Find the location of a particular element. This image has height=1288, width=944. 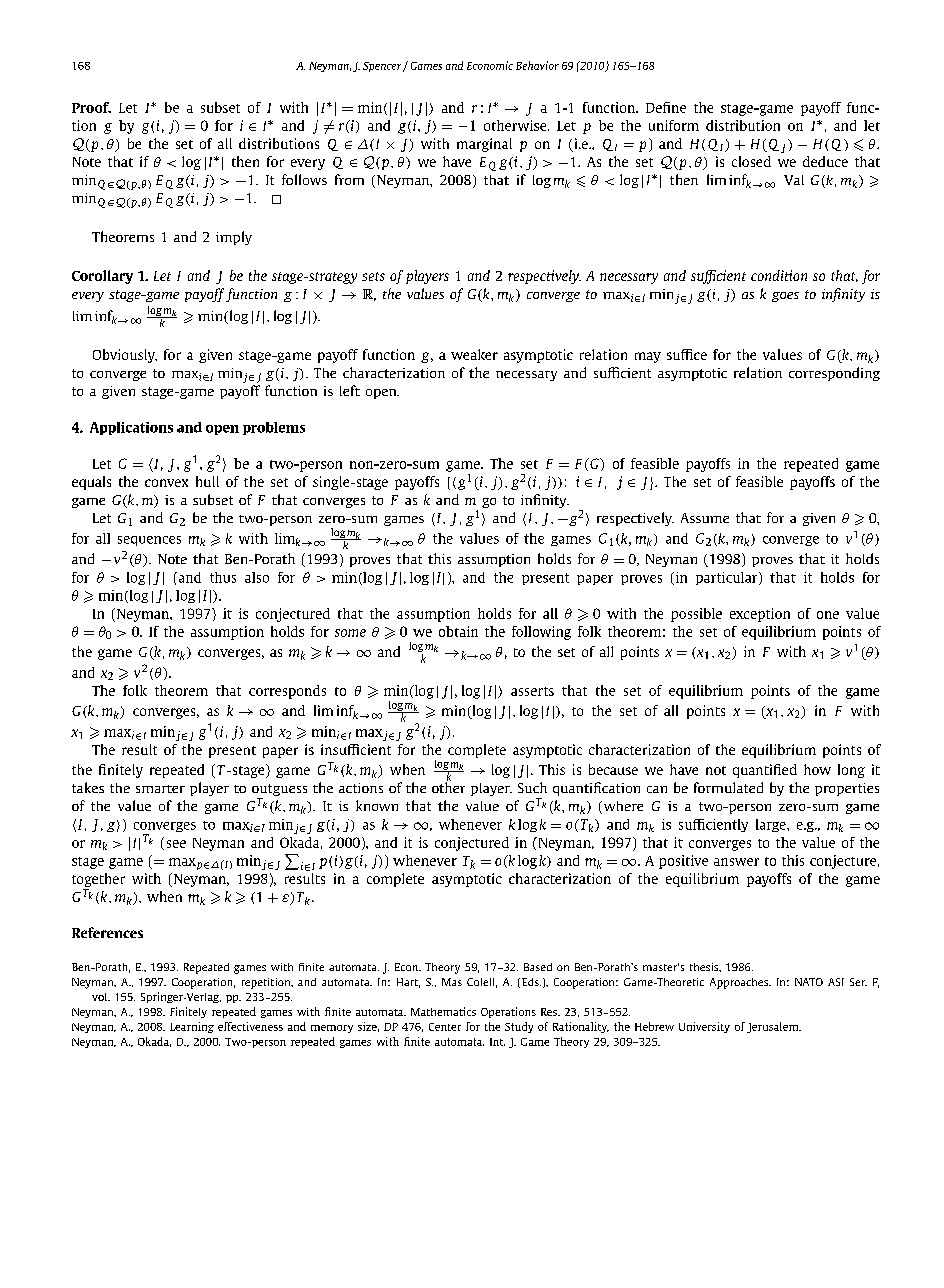

Learning is located at coordinates (192, 1027).
